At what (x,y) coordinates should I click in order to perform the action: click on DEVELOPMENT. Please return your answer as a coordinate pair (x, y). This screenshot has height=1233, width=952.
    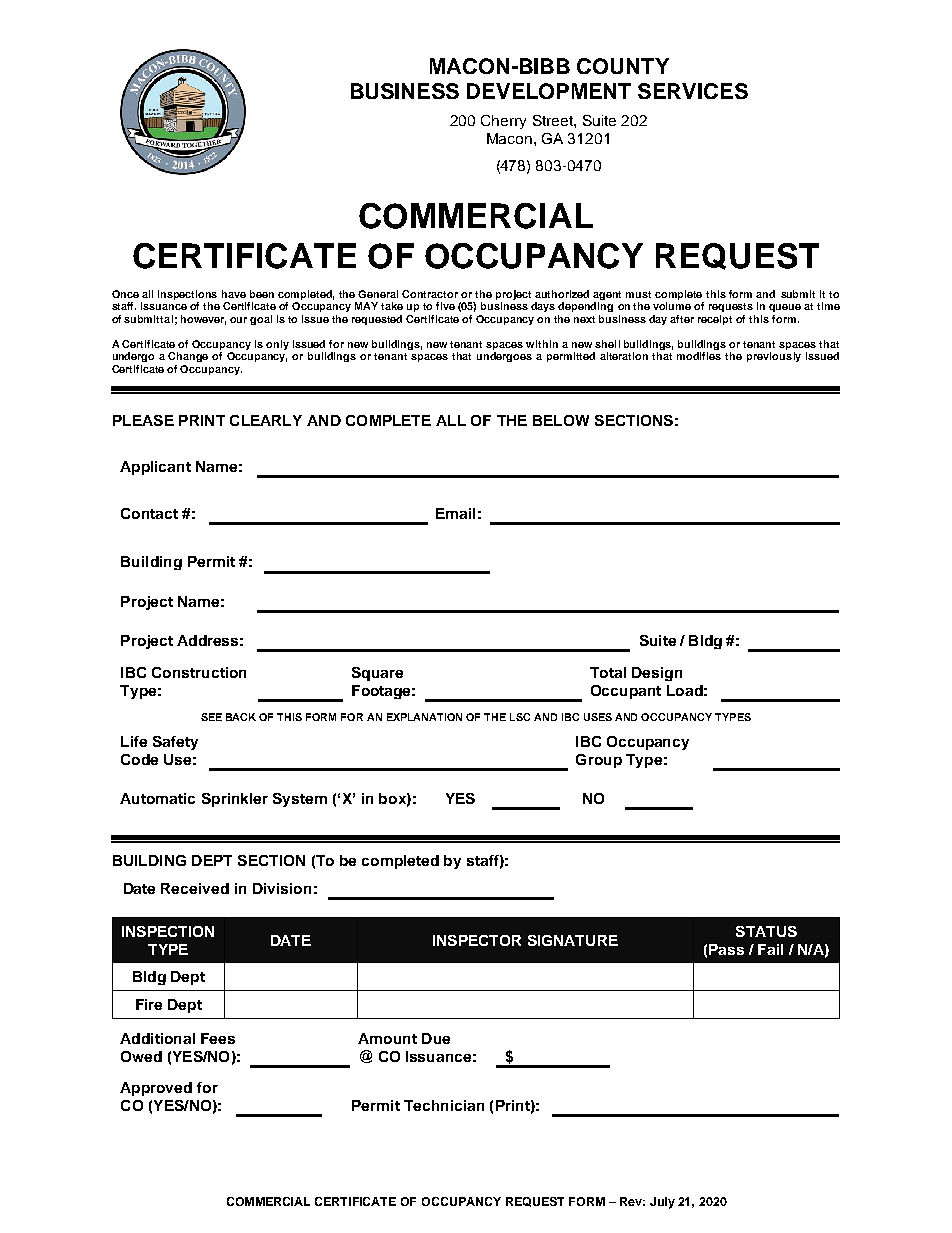
    Looking at the image, I should click on (549, 91).
